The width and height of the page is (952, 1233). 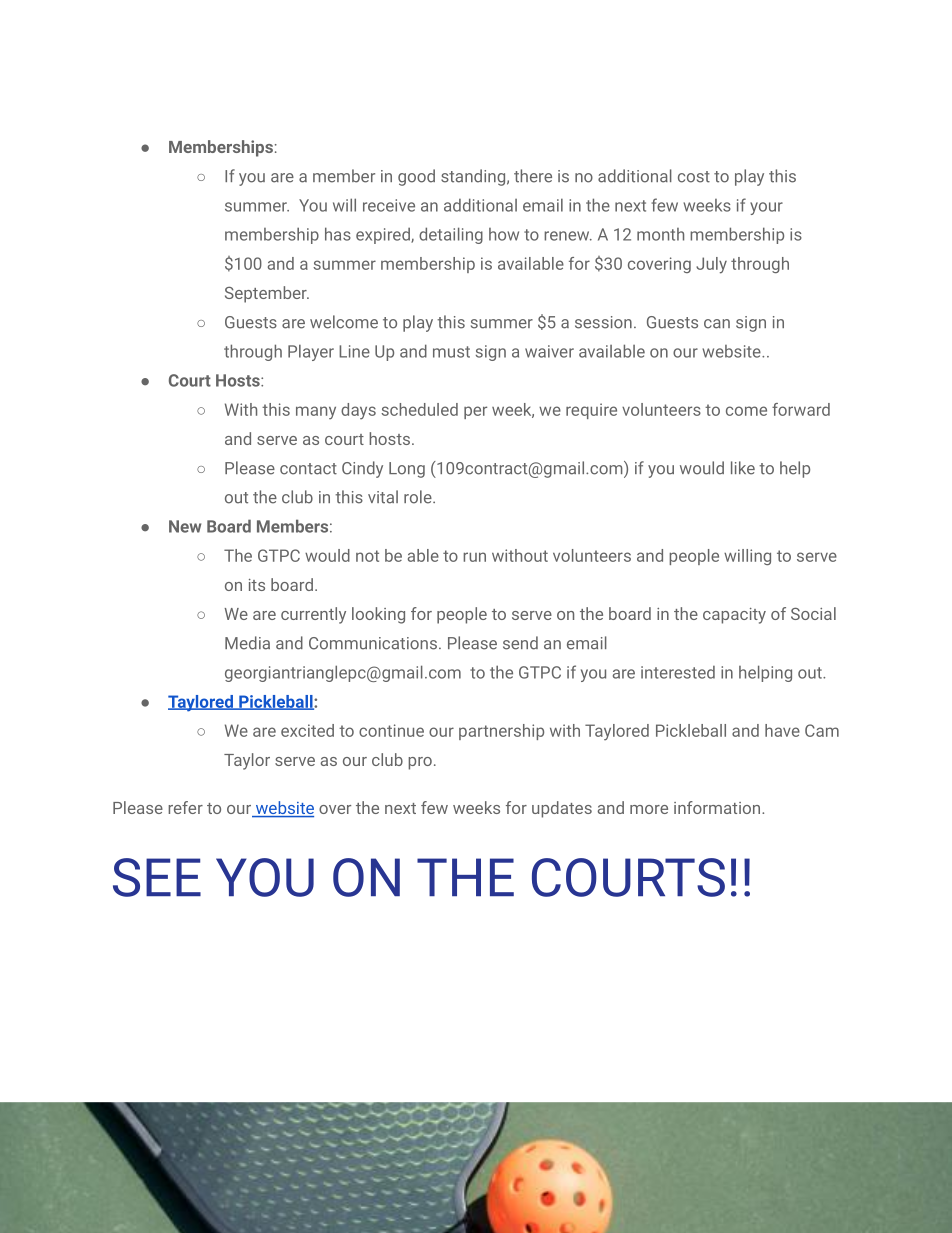 What do you see at coordinates (766, 208) in the page?
I see `your` at bounding box center [766, 208].
